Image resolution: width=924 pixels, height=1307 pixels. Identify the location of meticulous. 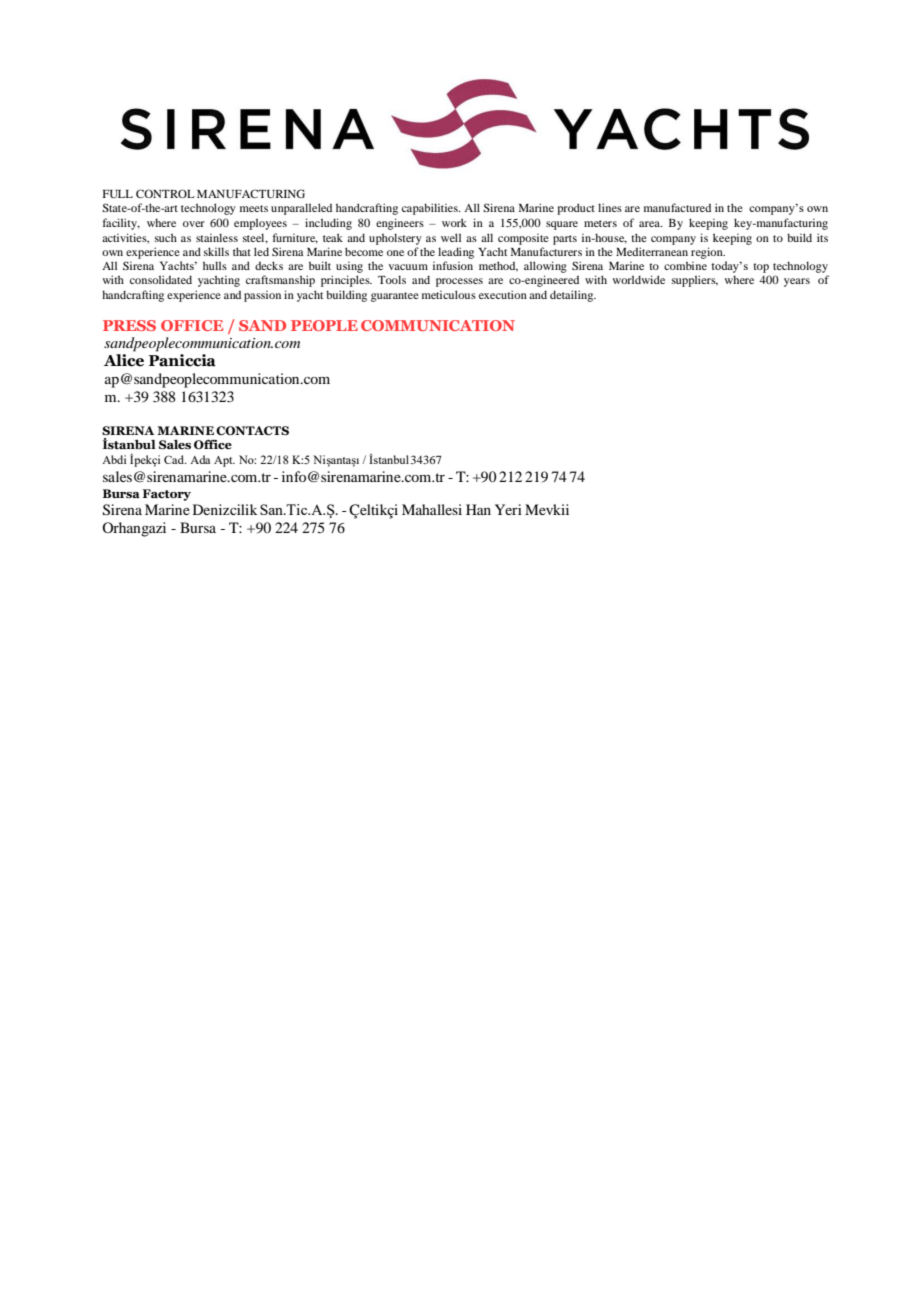
(449, 294).
